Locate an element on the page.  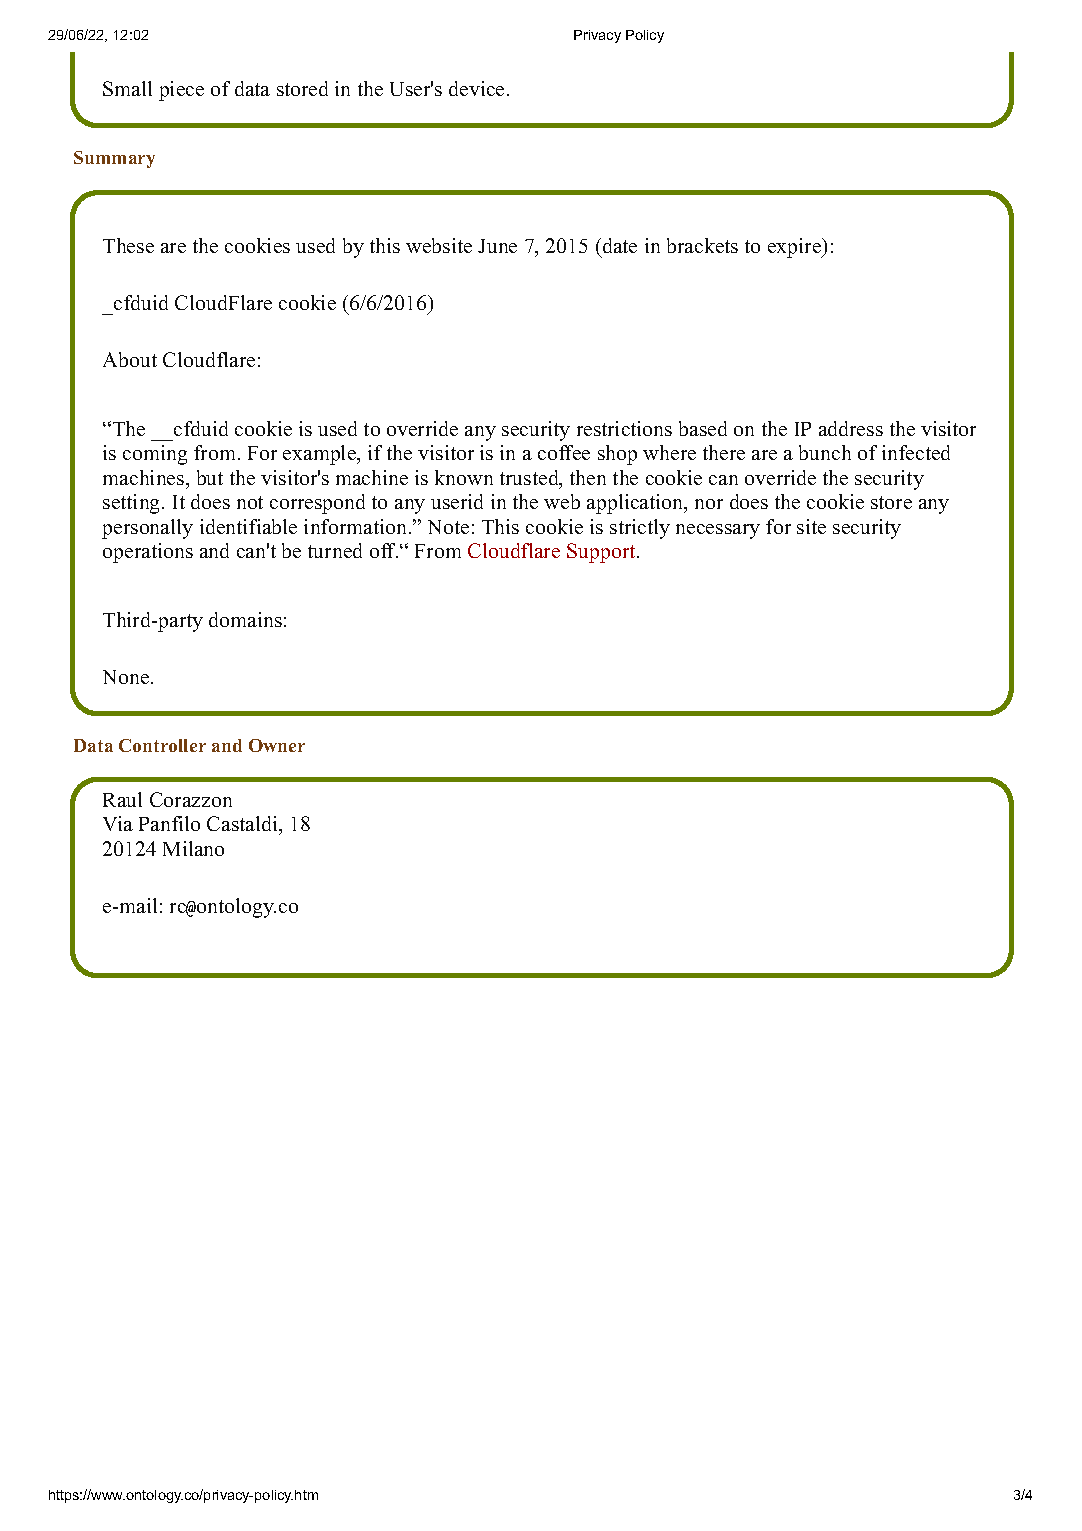
expire is located at coordinates (795, 248).
